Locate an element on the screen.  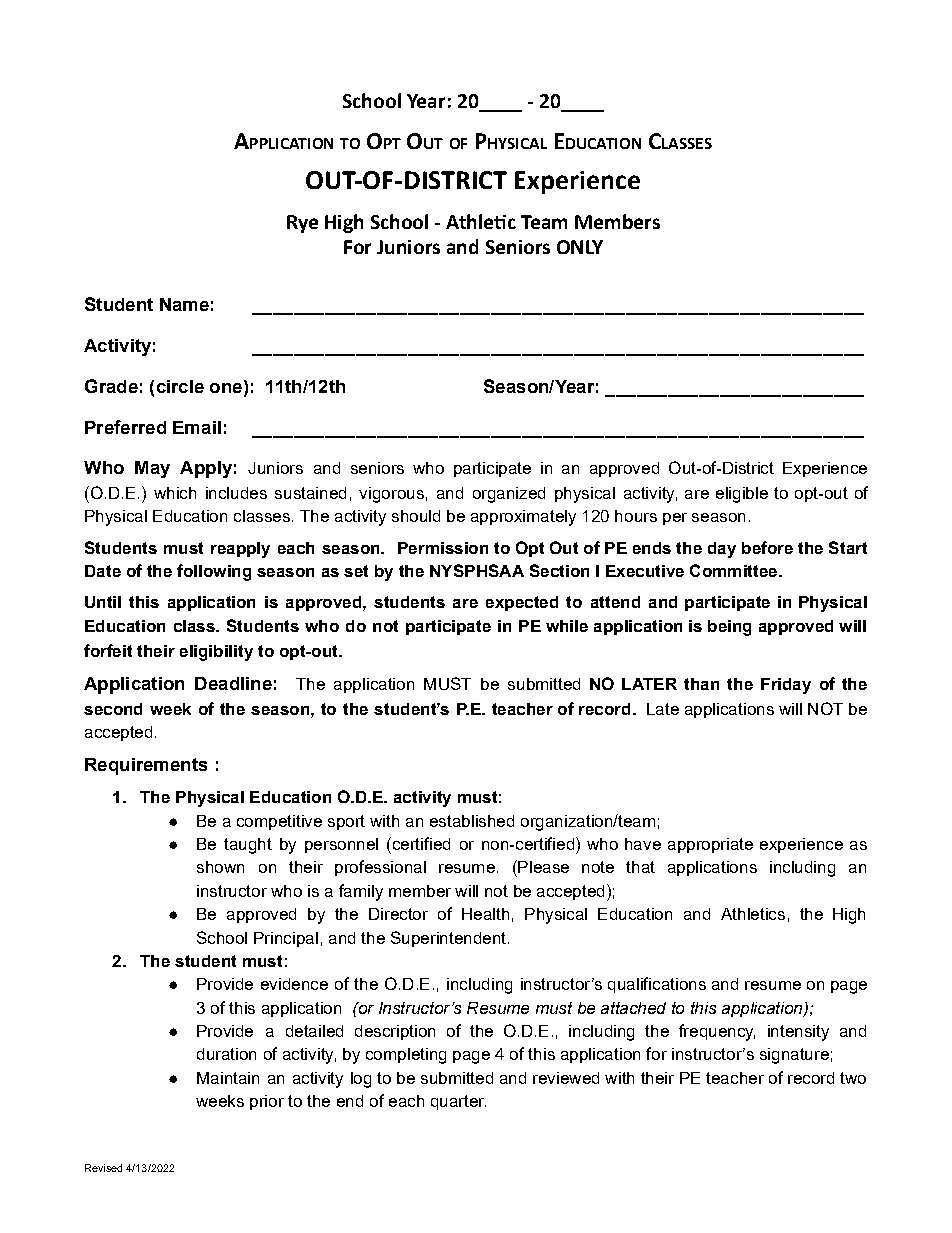
eligible is located at coordinates (742, 495).
